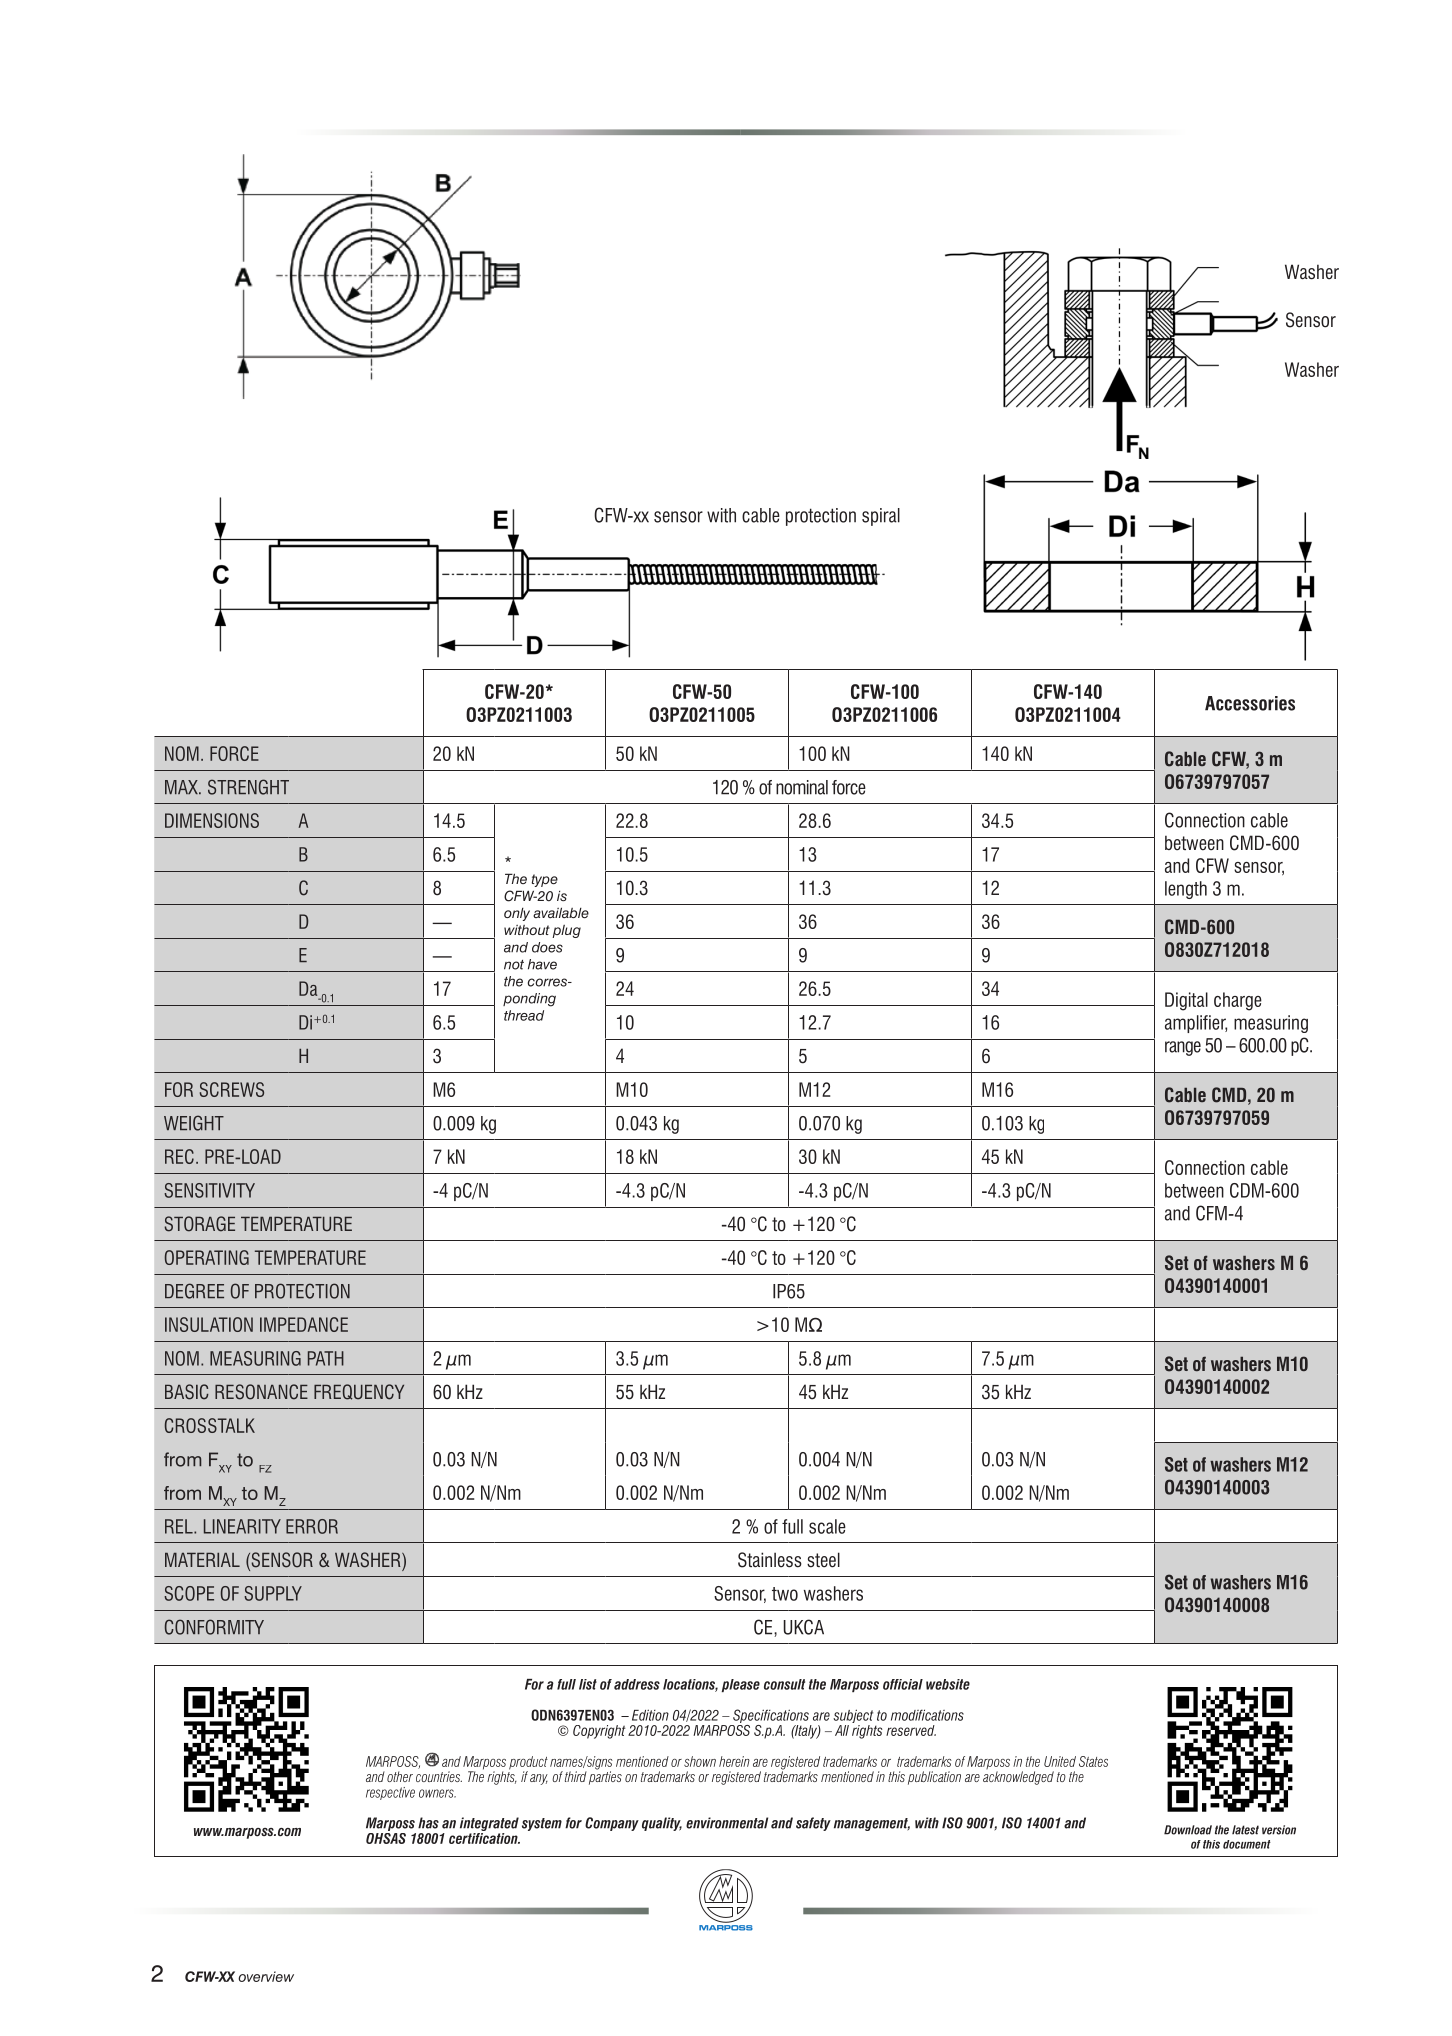 This document has height=2036, width=1452. I want to click on Accessories, so click(1250, 703).
